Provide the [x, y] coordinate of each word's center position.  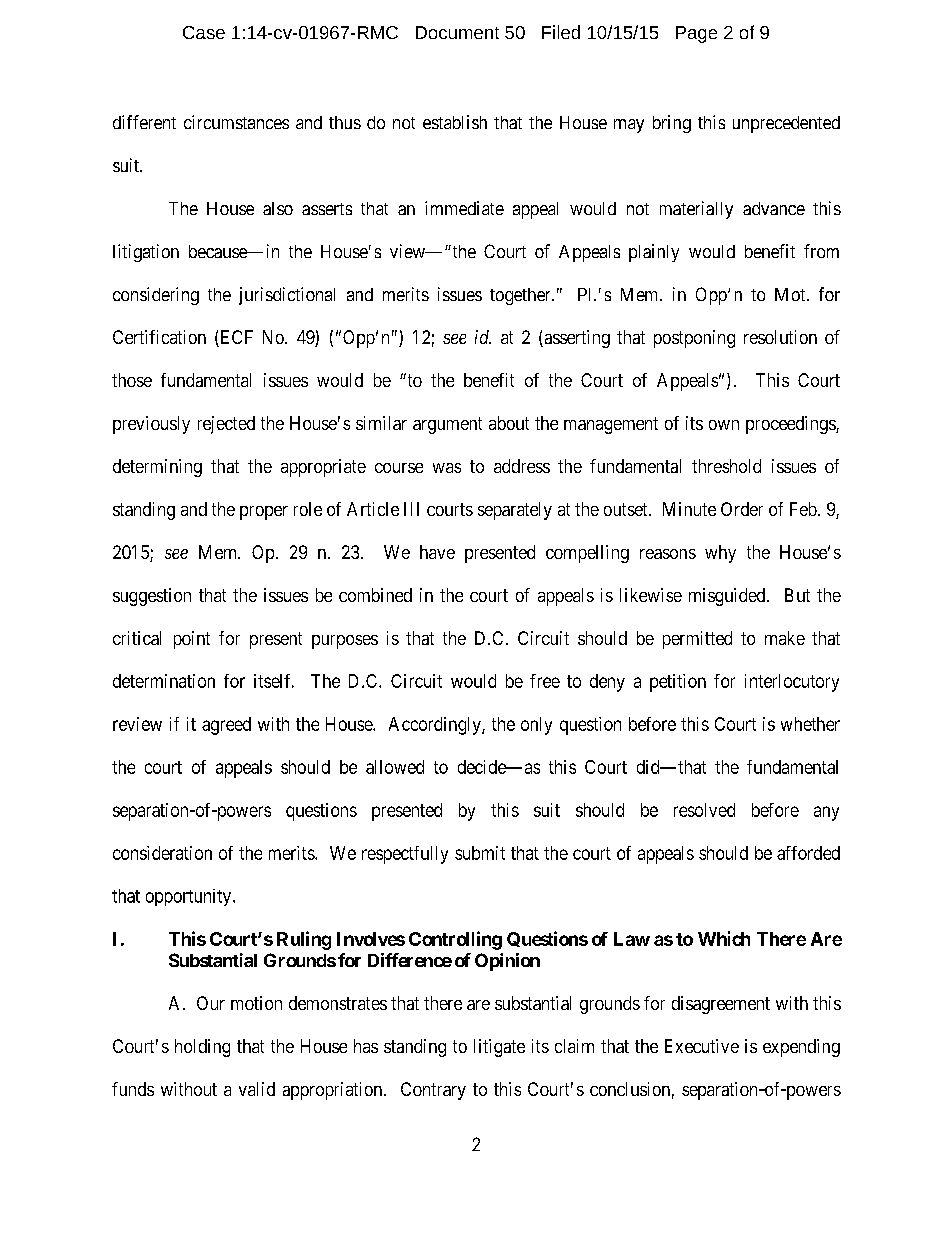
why [720, 554]
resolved [704, 810]
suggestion [152, 597]
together [521, 296]
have [437, 552]
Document [457, 32]
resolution [780, 337]
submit [480, 853]
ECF [235, 338]
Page [696, 34]
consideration [162, 853]
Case [204, 32]
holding [202, 1048]
